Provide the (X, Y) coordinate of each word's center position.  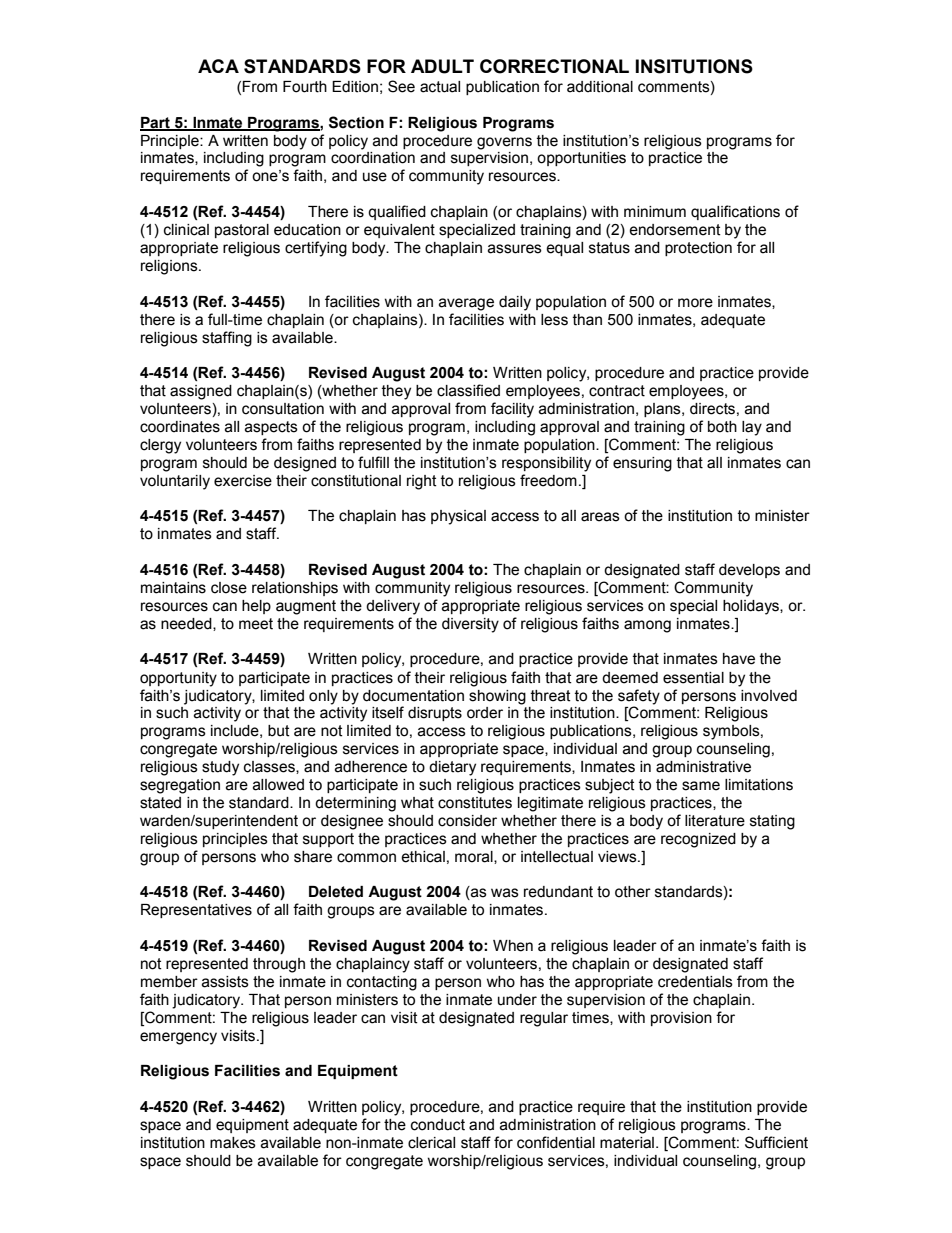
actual (440, 87)
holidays (752, 607)
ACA (218, 66)
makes (233, 1143)
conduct (438, 1125)
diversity (470, 625)
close (229, 588)
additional (600, 87)
